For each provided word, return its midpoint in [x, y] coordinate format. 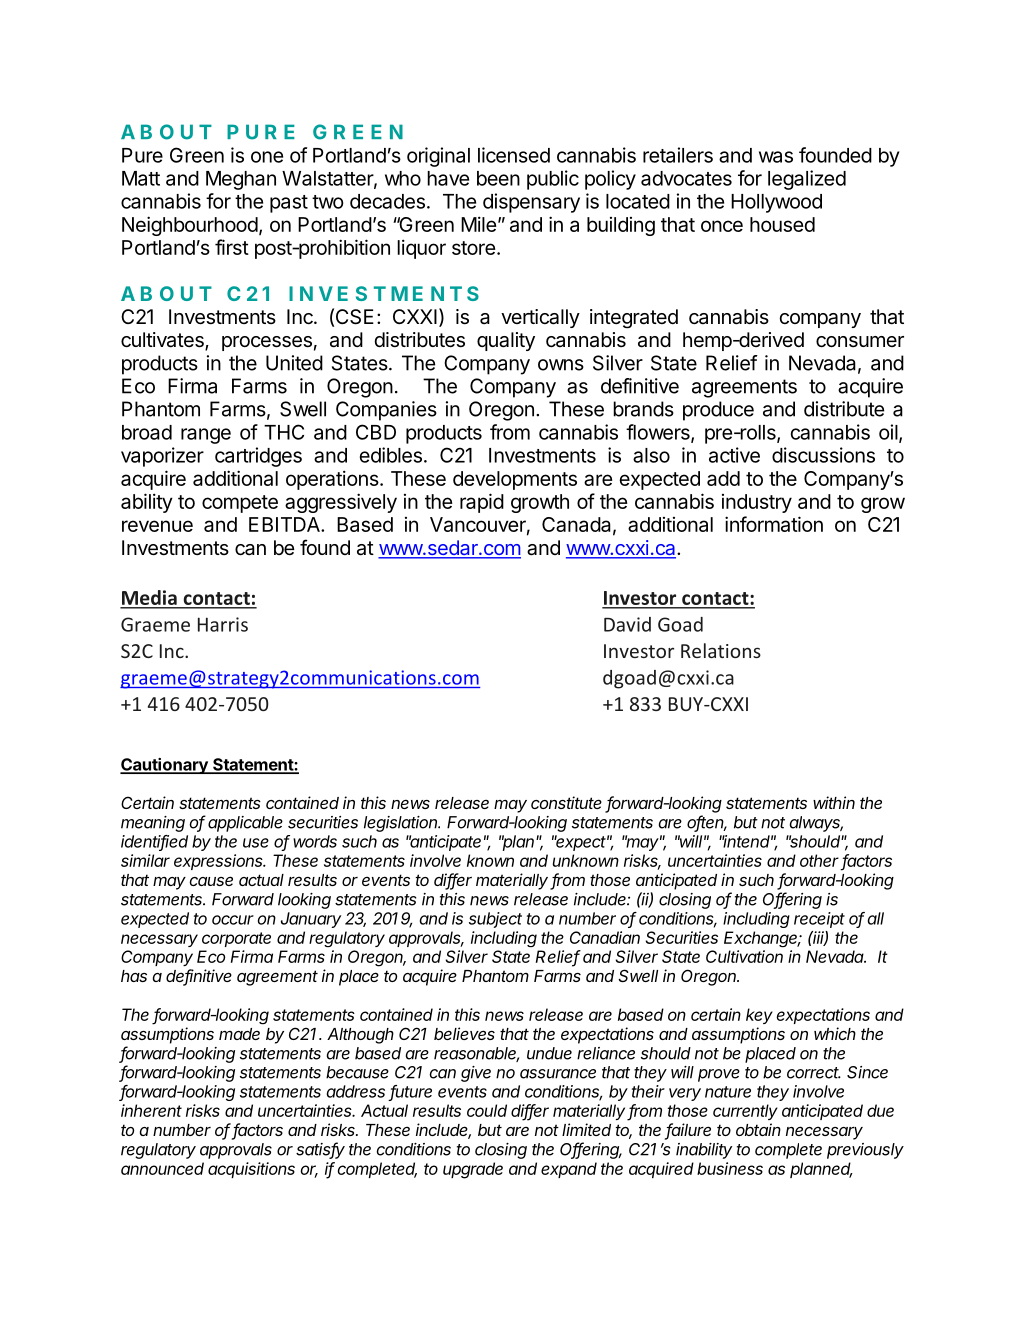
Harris [223, 624]
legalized [807, 180]
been [498, 178]
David [627, 624]
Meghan [241, 180]
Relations [721, 650]
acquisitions [251, 1170]
